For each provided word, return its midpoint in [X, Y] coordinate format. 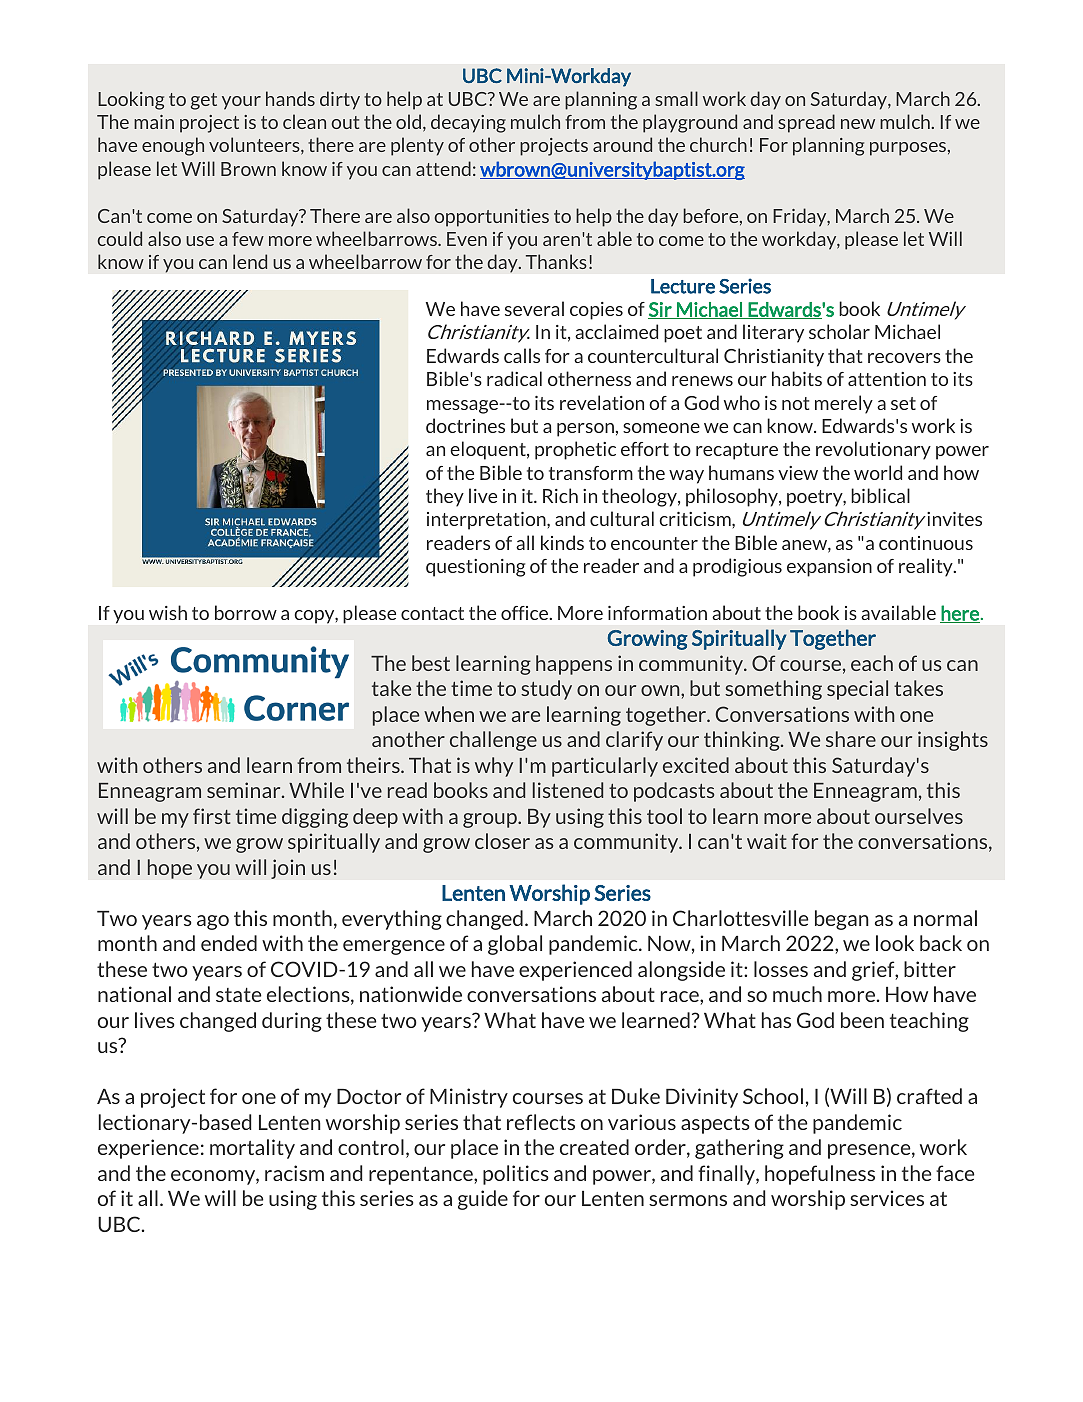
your [241, 103]
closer [502, 841]
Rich [560, 495]
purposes [908, 149]
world [878, 472]
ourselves [919, 816]
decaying [468, 123]
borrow [246, 612]
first [212, 816]
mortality [252, 1149]
